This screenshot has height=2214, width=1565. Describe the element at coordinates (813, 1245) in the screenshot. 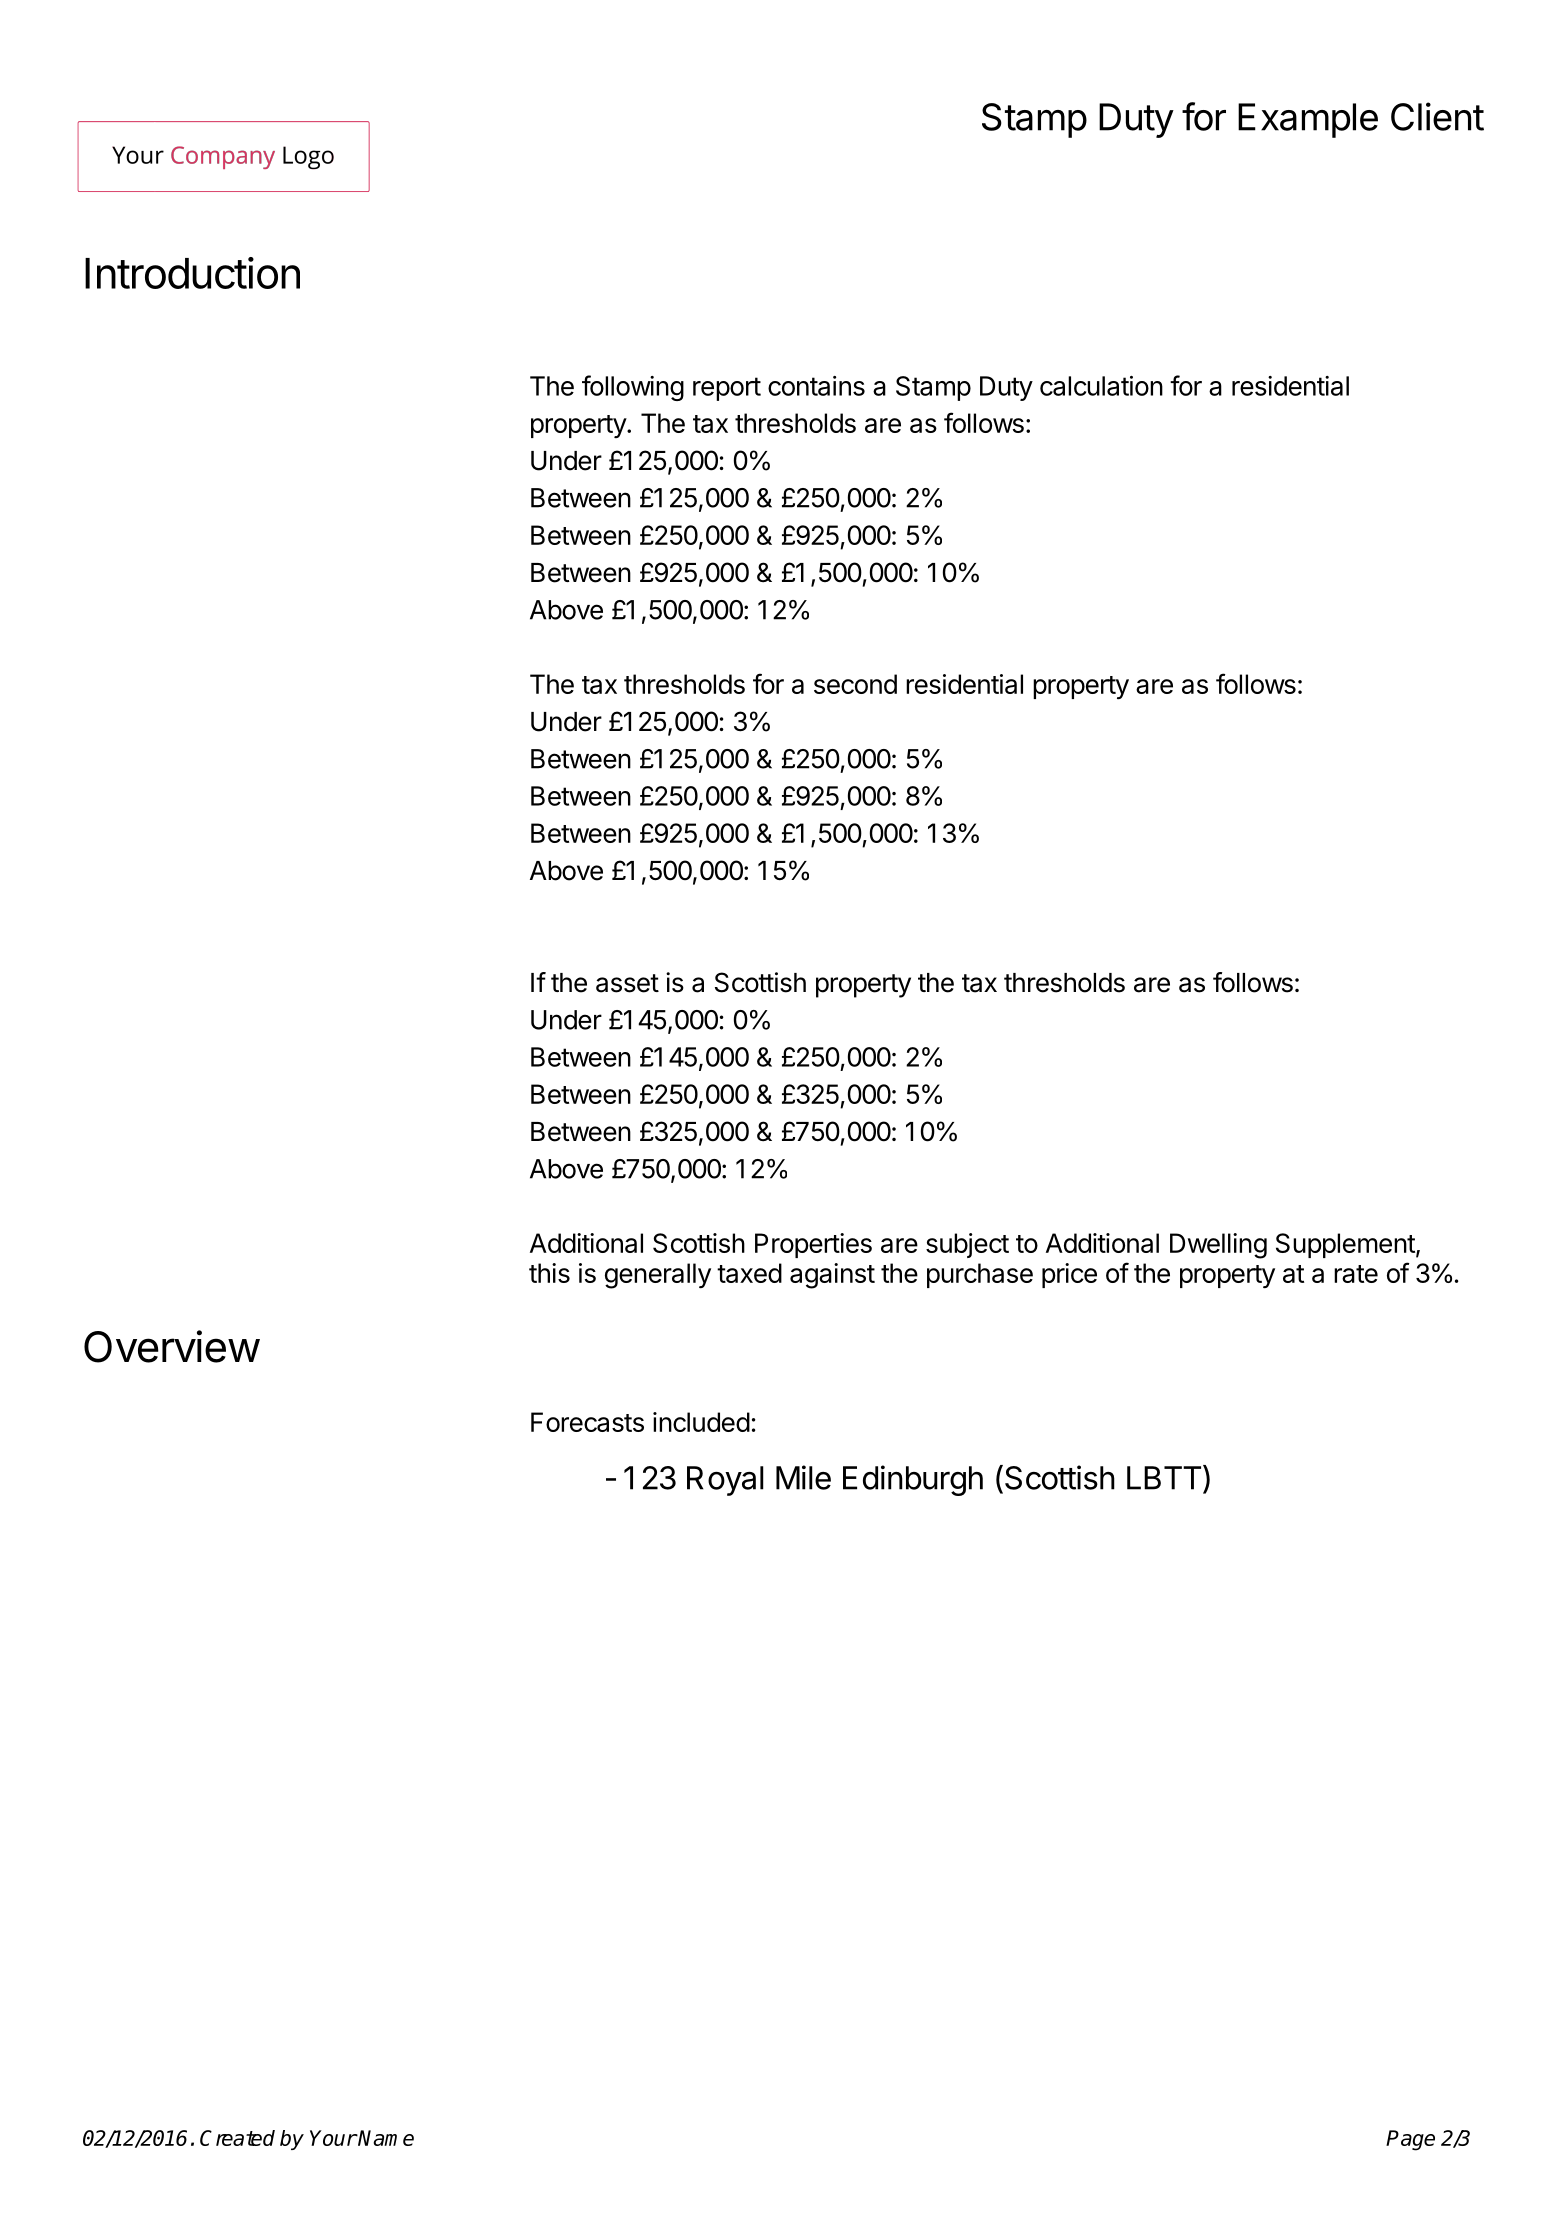

I see `Properties` at that location.
